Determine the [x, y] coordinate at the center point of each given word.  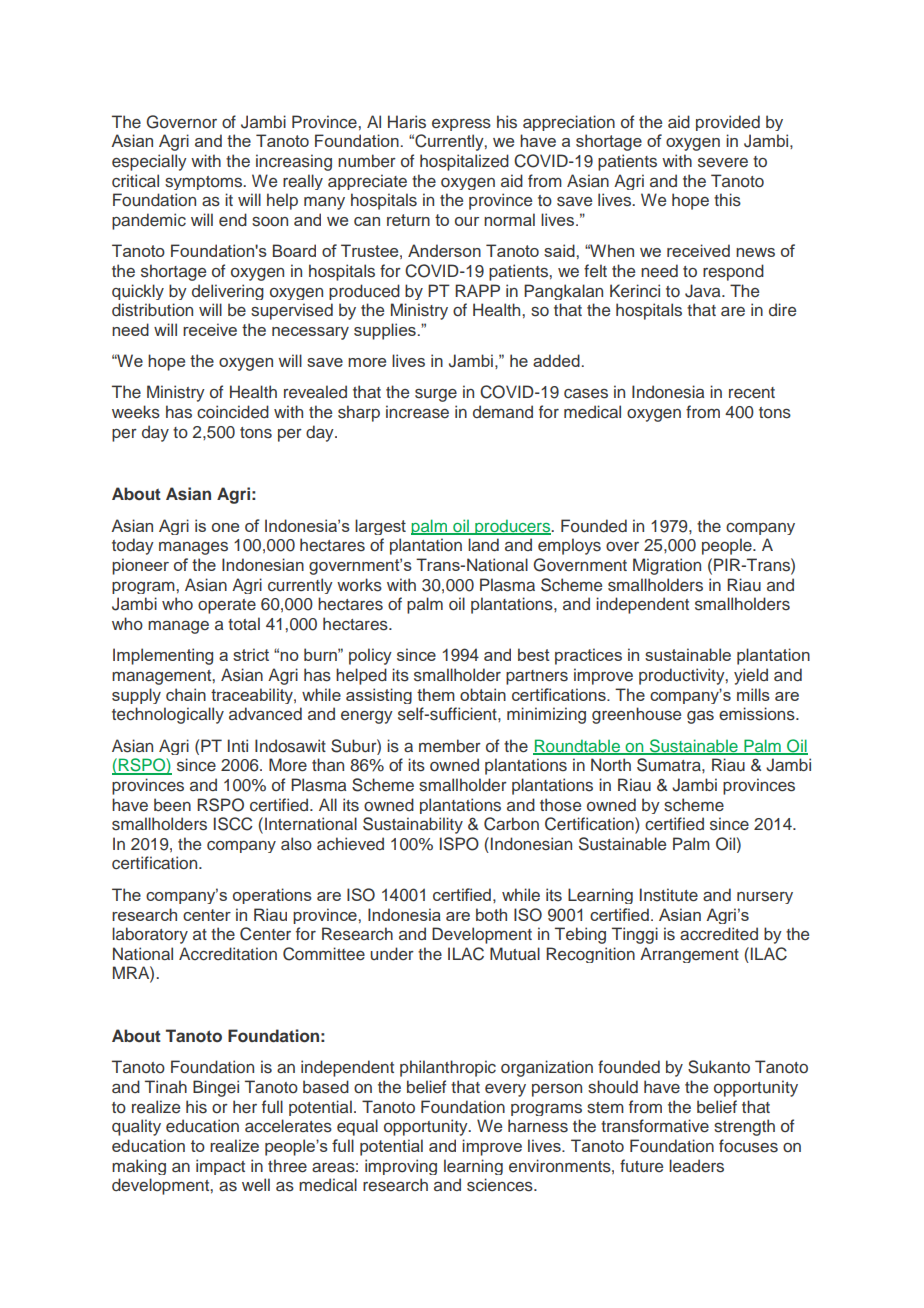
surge [436, 395]
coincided [233, 412]
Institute [669, 895]
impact [220, 1167]
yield [751, 676]
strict [251, 654]
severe [723, 163]
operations [272, 896]
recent [752, 393]
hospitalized [464, 162]
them [436, 694]
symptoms [205, 183]
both [491, 914]
